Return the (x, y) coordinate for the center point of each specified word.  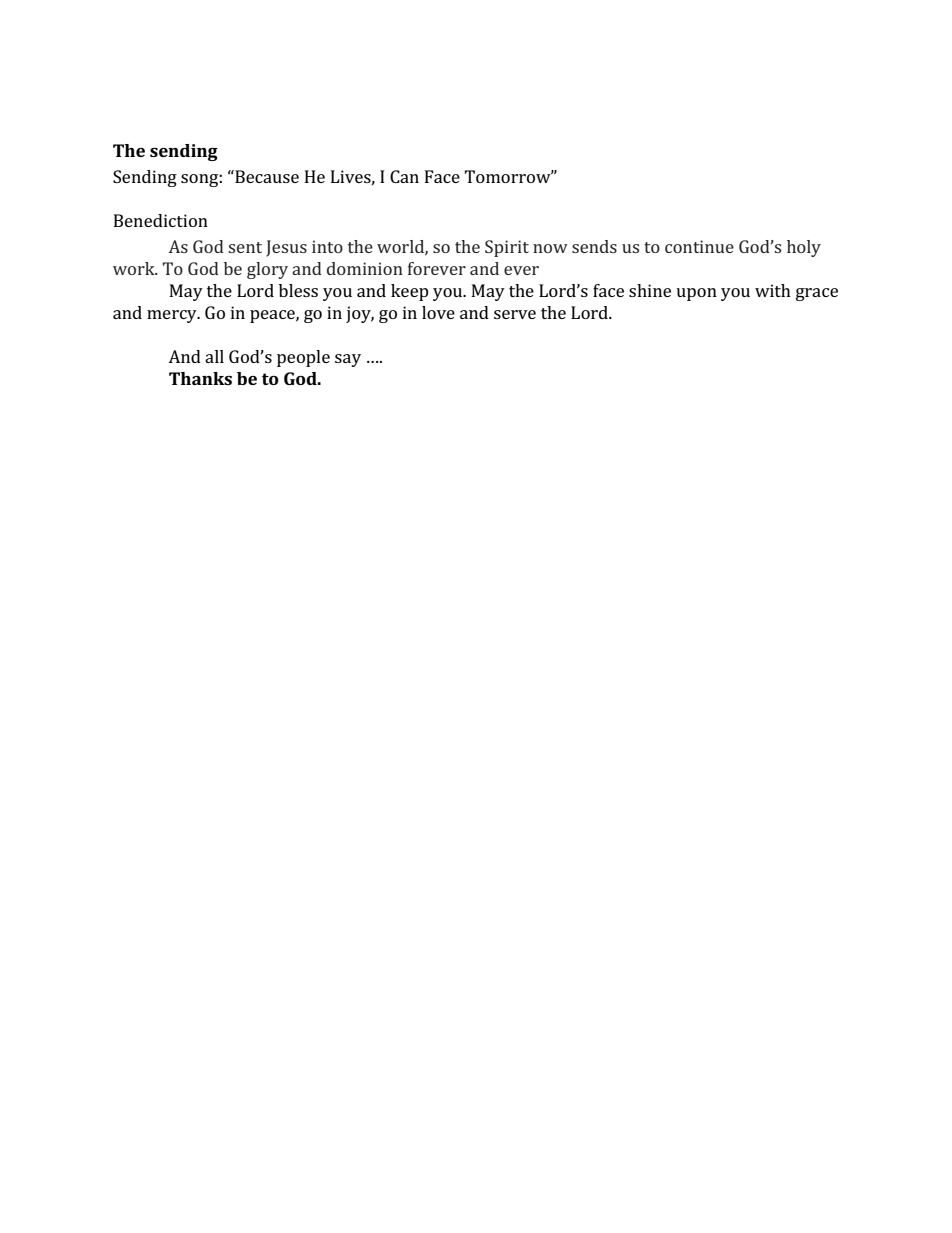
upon (696, 294)
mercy (173, 316)
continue (699, 246)
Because (266, 176)
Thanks (200, 378)
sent (245, 247)
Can (404, 176)
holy (804, 248)
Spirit (507, 248)
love (438, 312)
